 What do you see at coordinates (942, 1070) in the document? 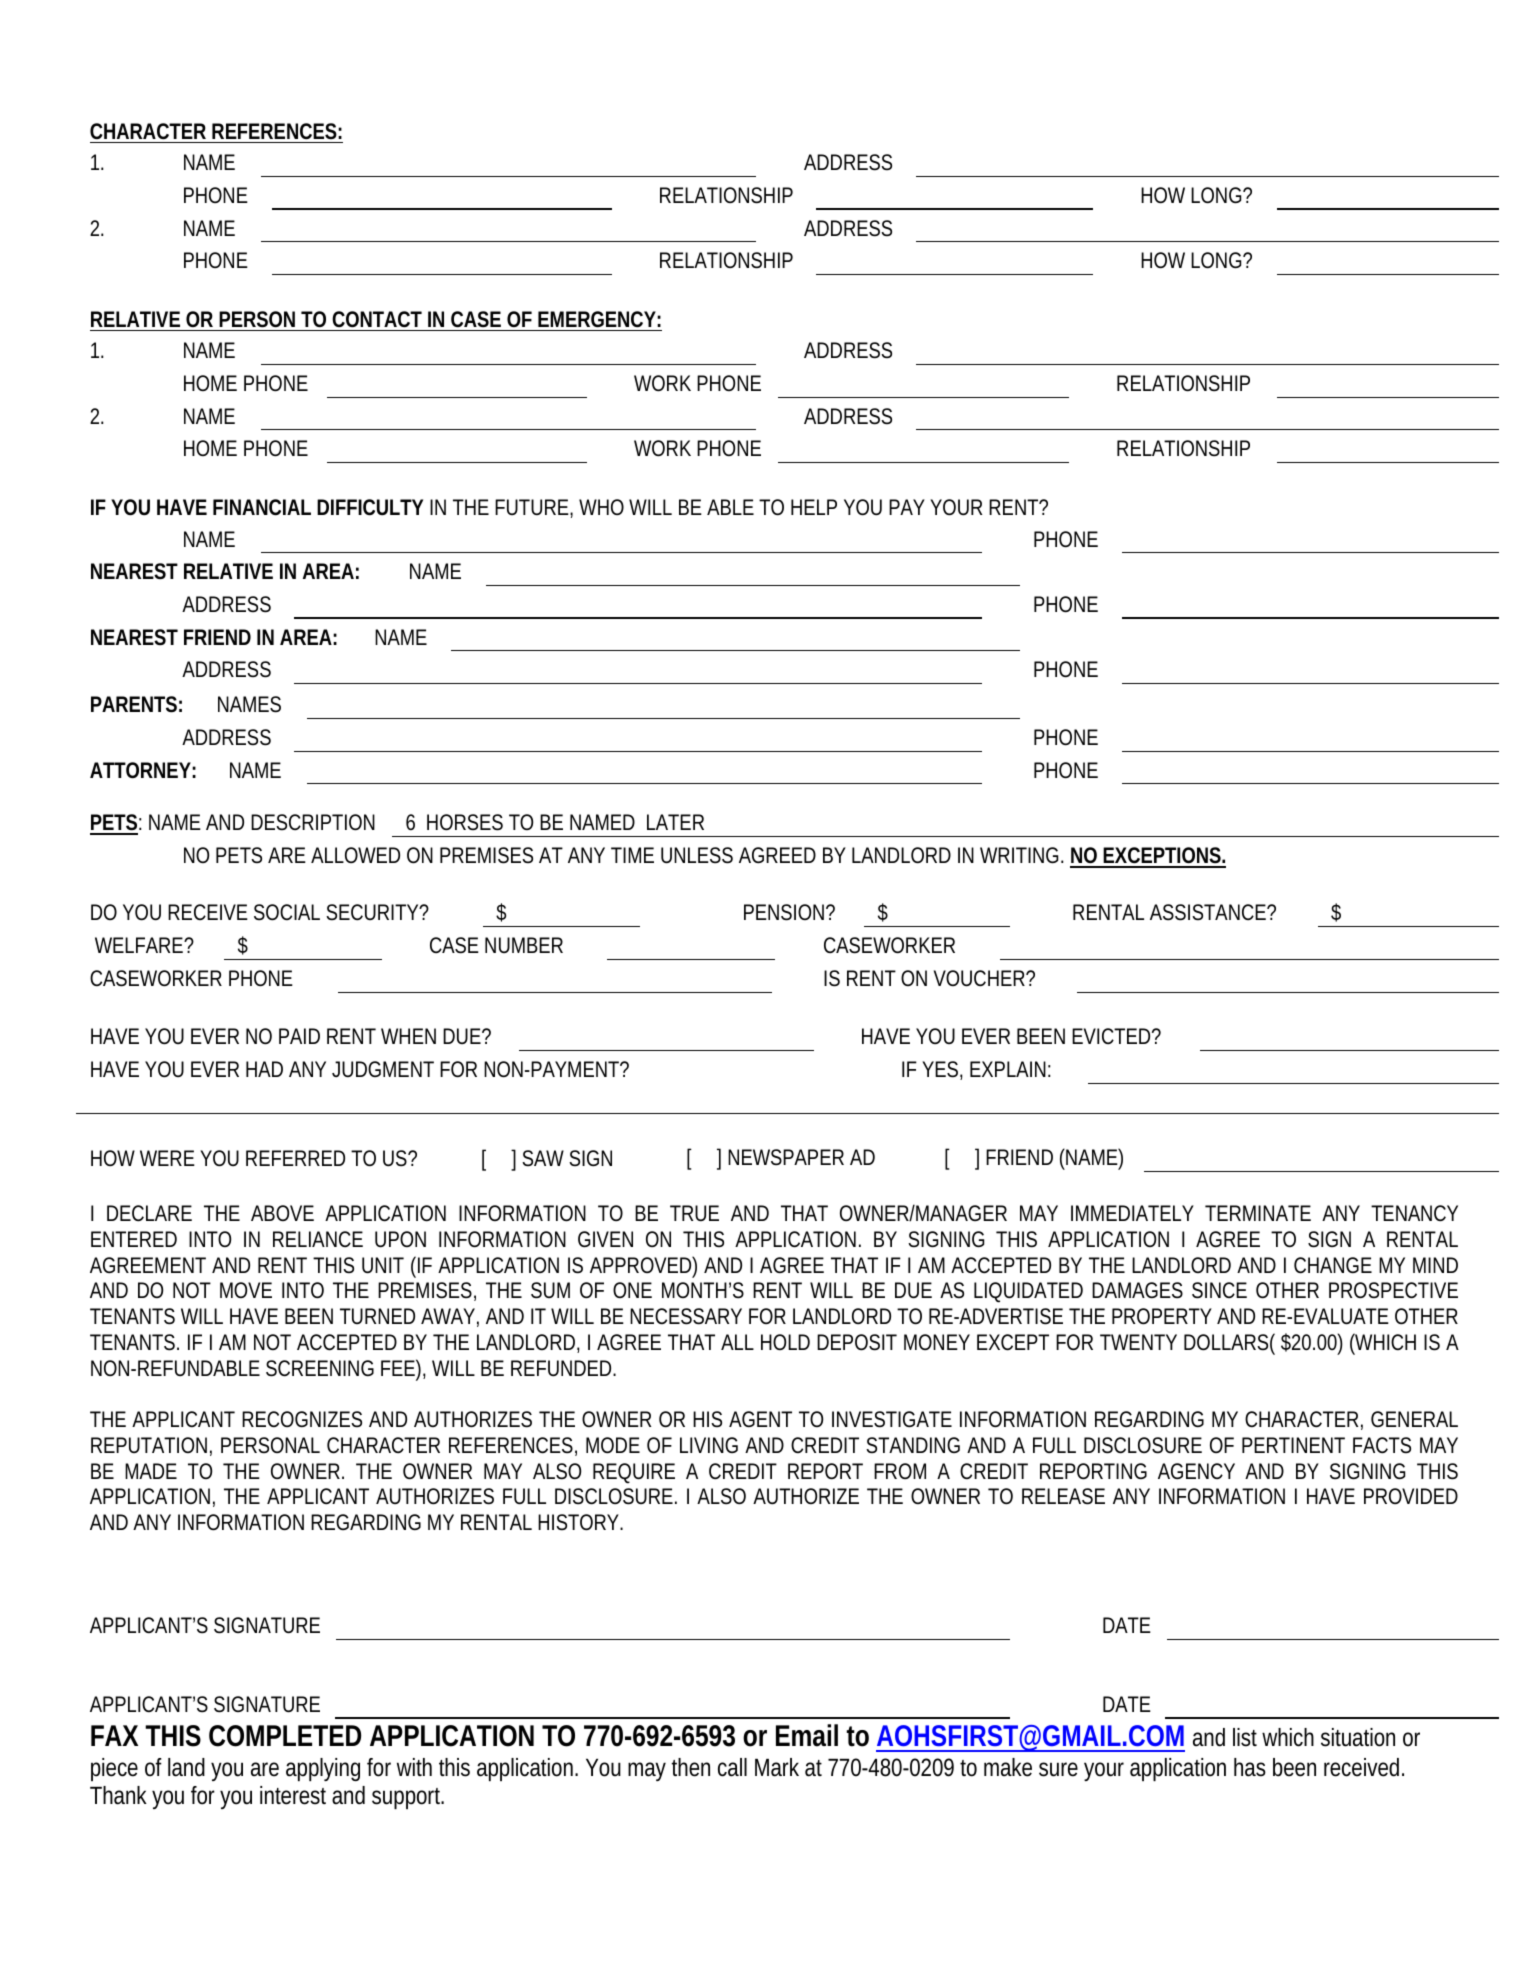
I see `YES` at bounding box center [942, 1070].
